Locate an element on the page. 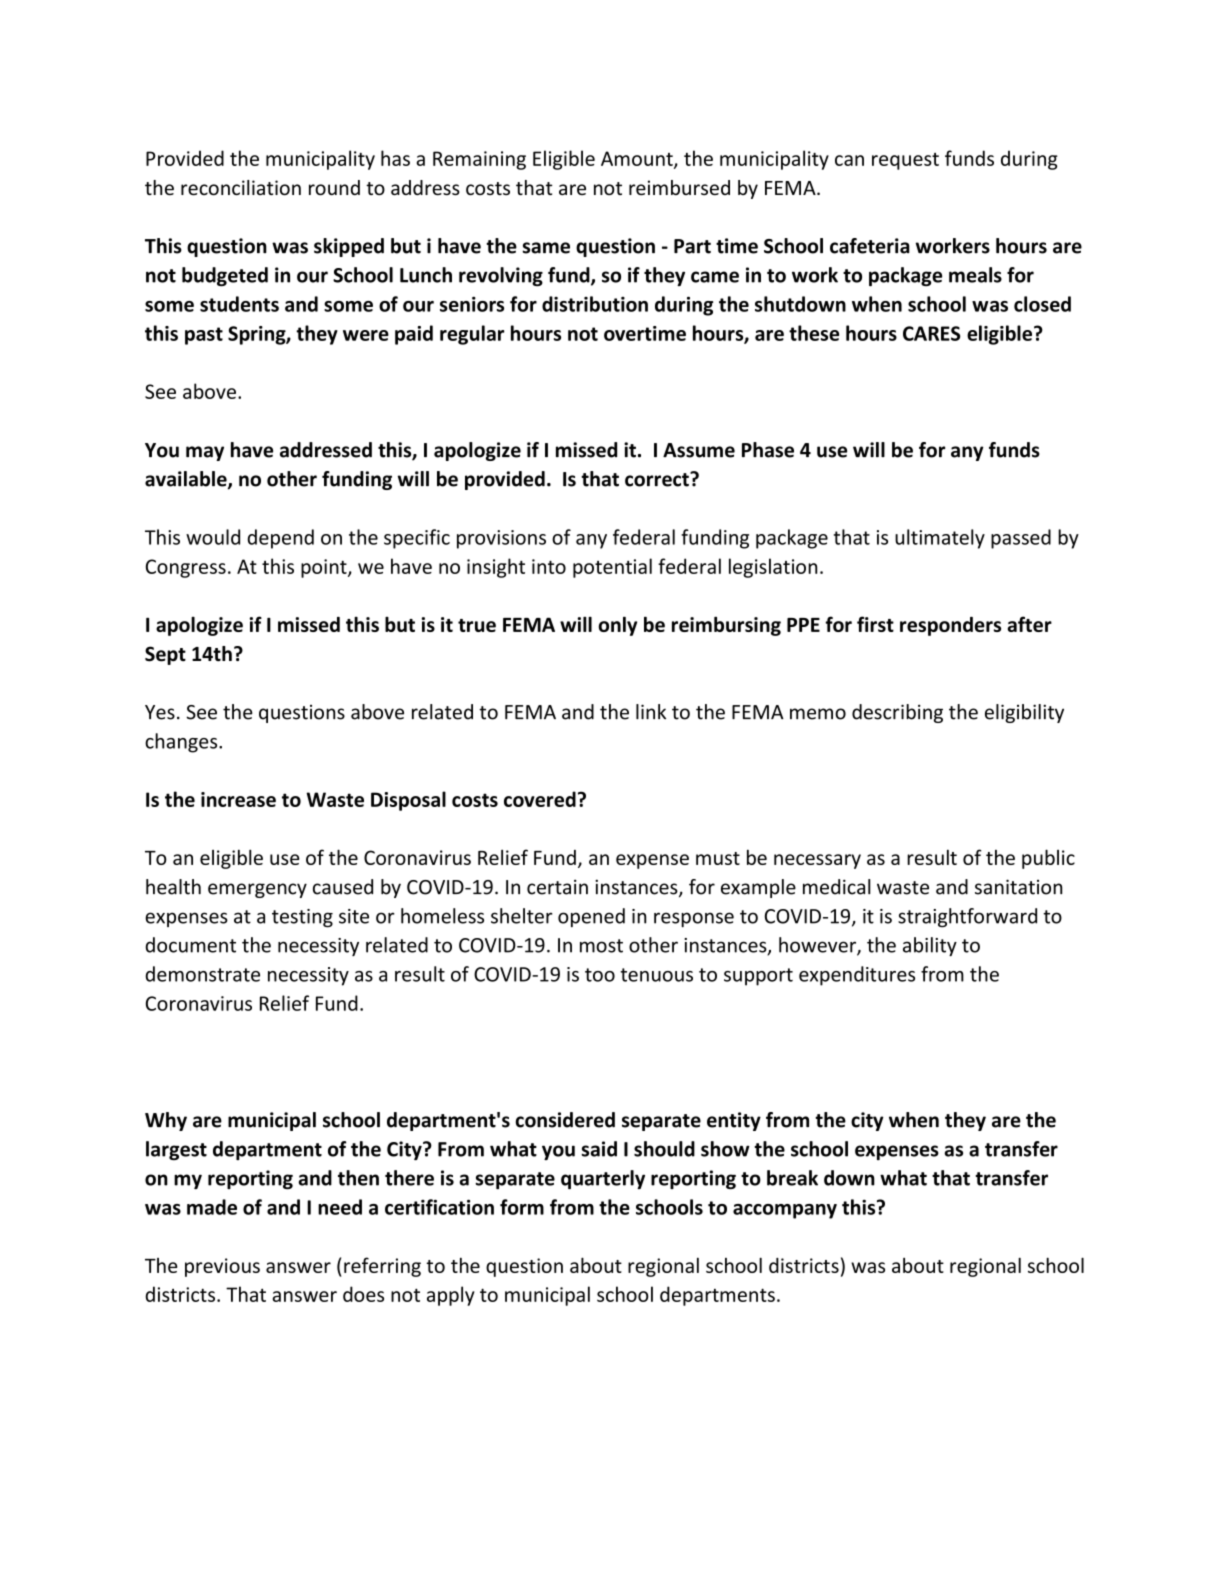 This document has height=1592, width=1230. form is located at coordinates (522, 1207).
